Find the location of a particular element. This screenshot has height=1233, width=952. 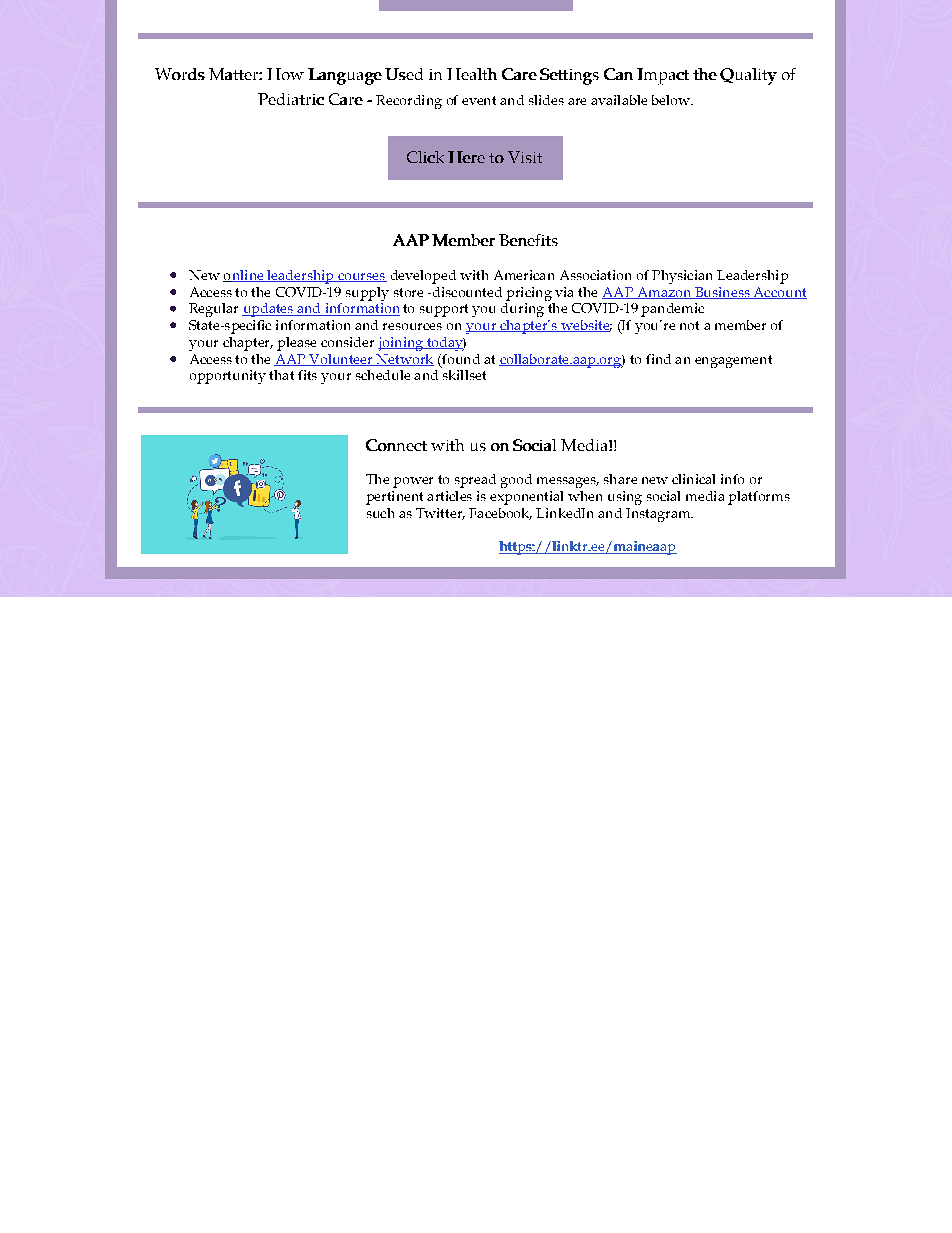

that is located at coordinates (281, 375).
